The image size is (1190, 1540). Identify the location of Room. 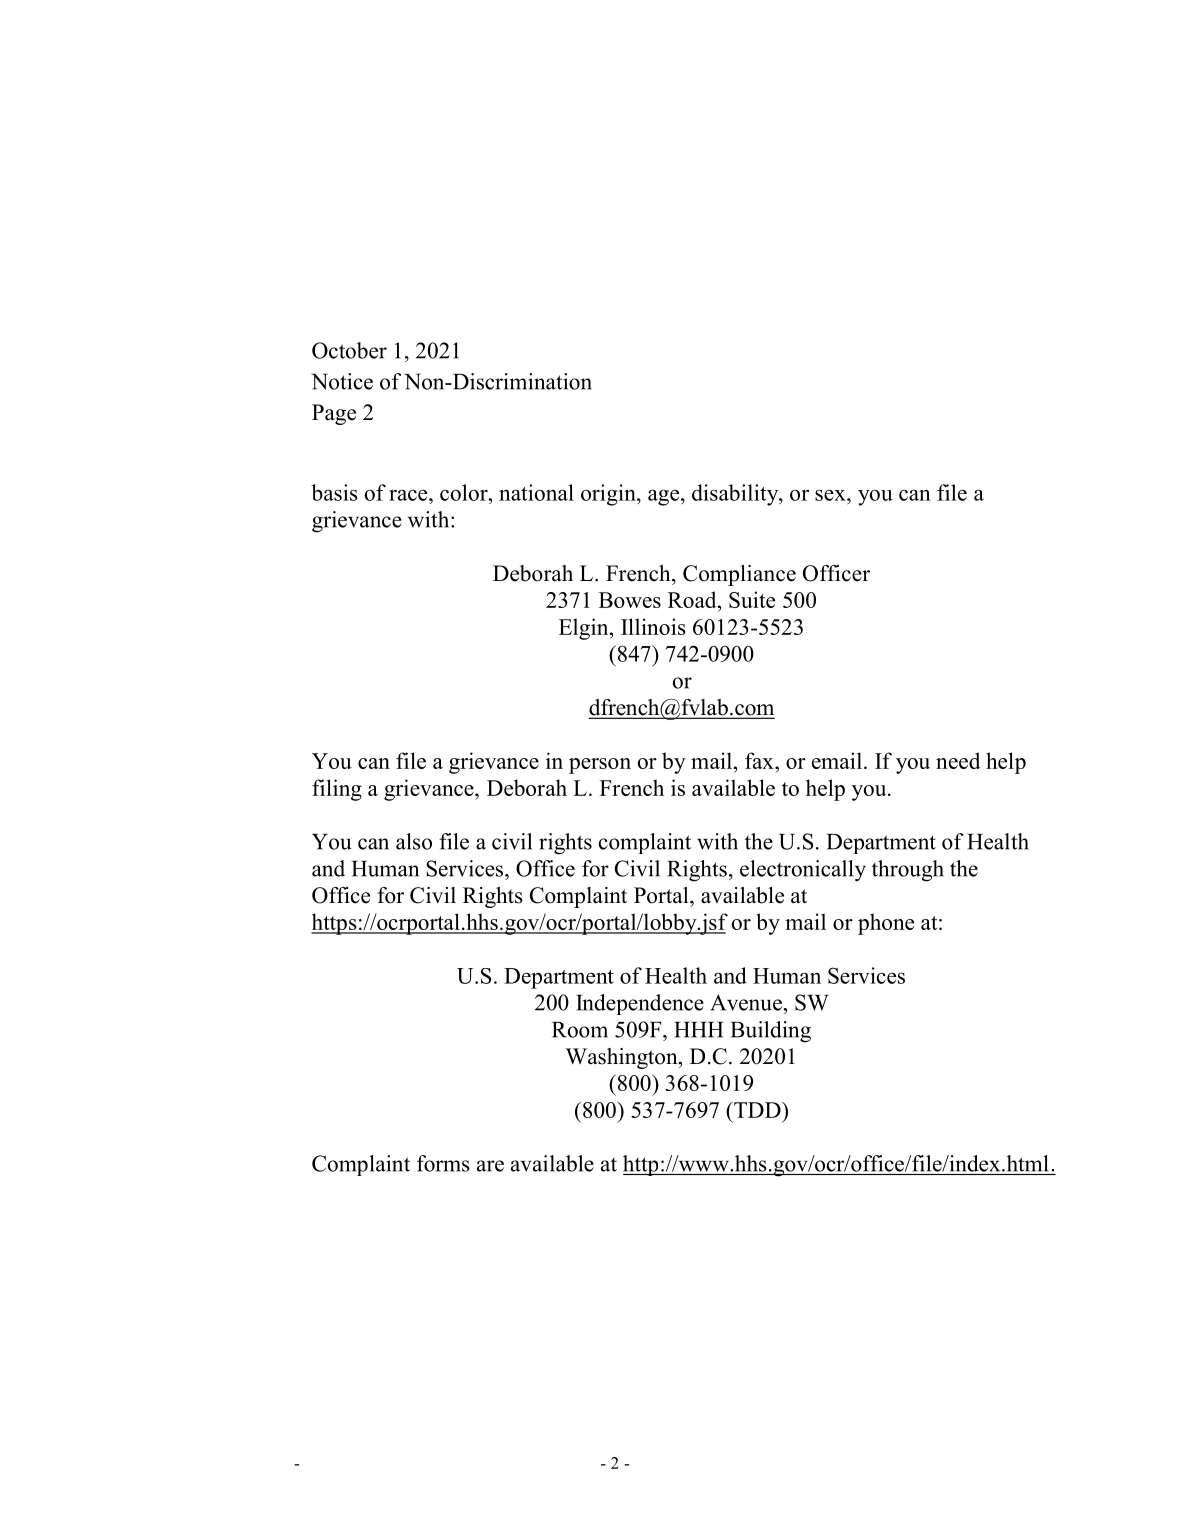
(580, 1030).
